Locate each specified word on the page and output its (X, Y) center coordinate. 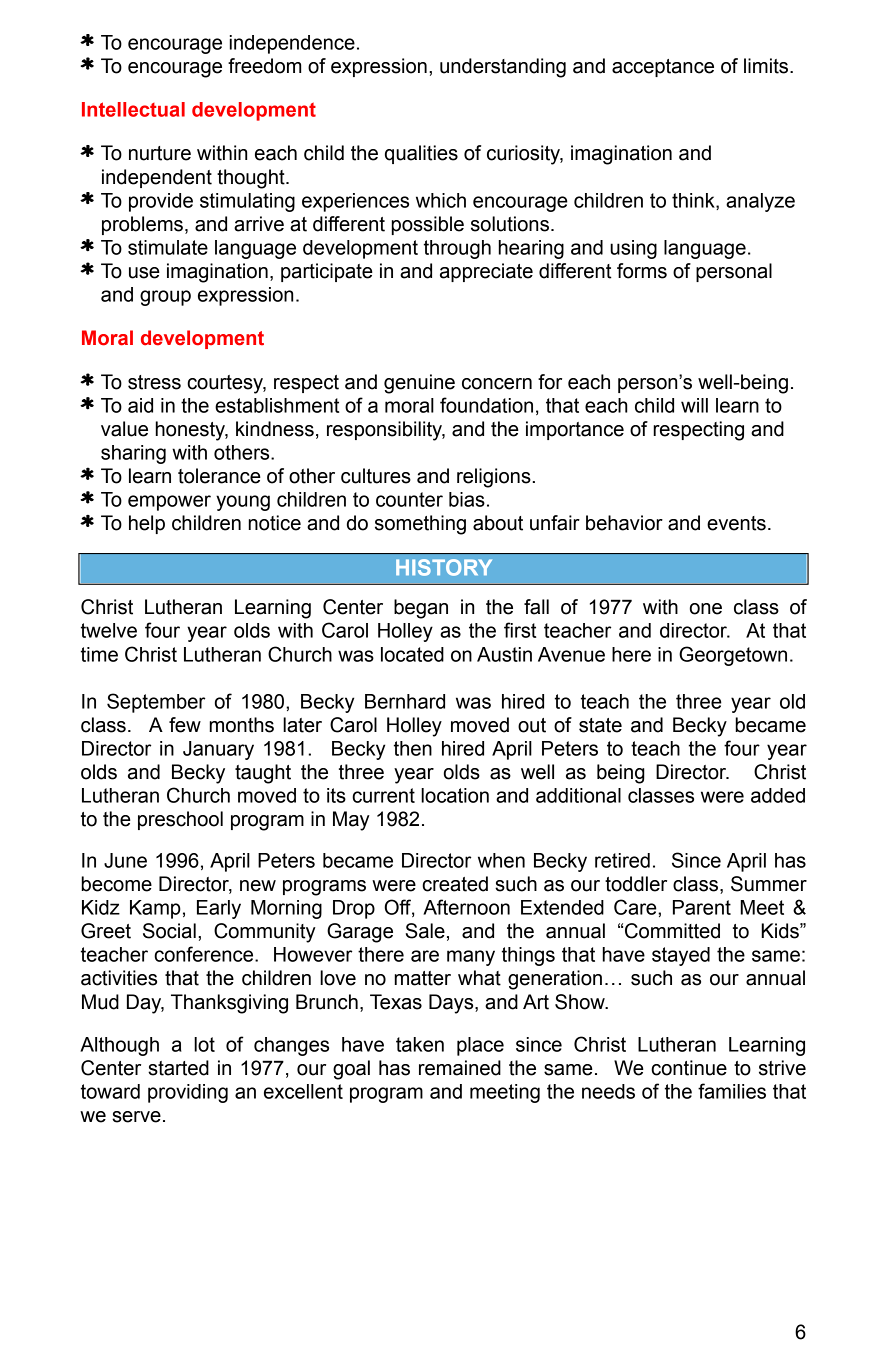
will (694, 405)
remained (460, 1068)
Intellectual (133, 109)
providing (188, 1093)
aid (140, 405)
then (413, 748)
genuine (419, 384)
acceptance (663, 68)
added (778, 795)
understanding (503, 68)
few (185, 725)
